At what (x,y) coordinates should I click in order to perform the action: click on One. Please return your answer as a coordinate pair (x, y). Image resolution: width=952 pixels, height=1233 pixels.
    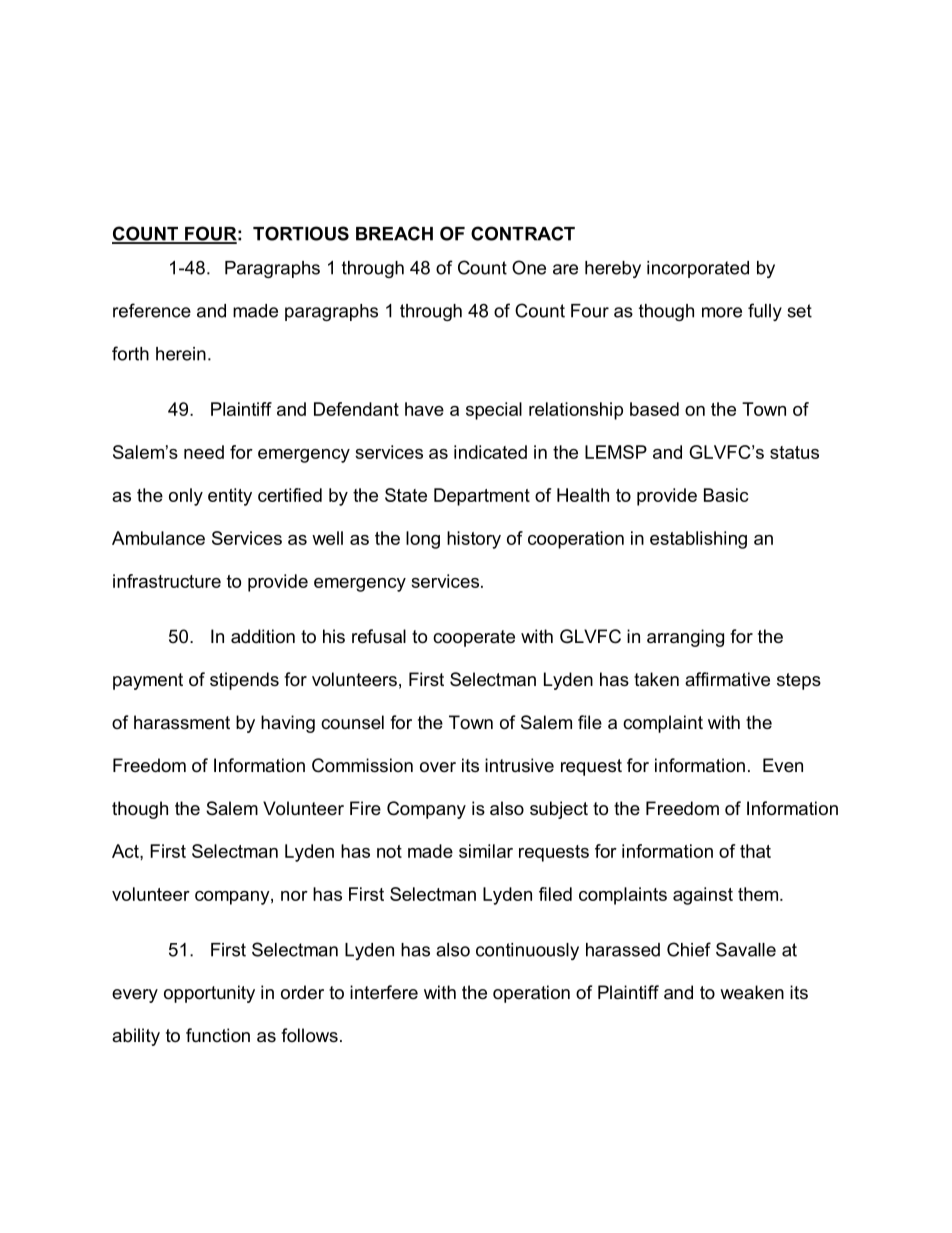
    Looking at the image, I should click on (529, 267).
